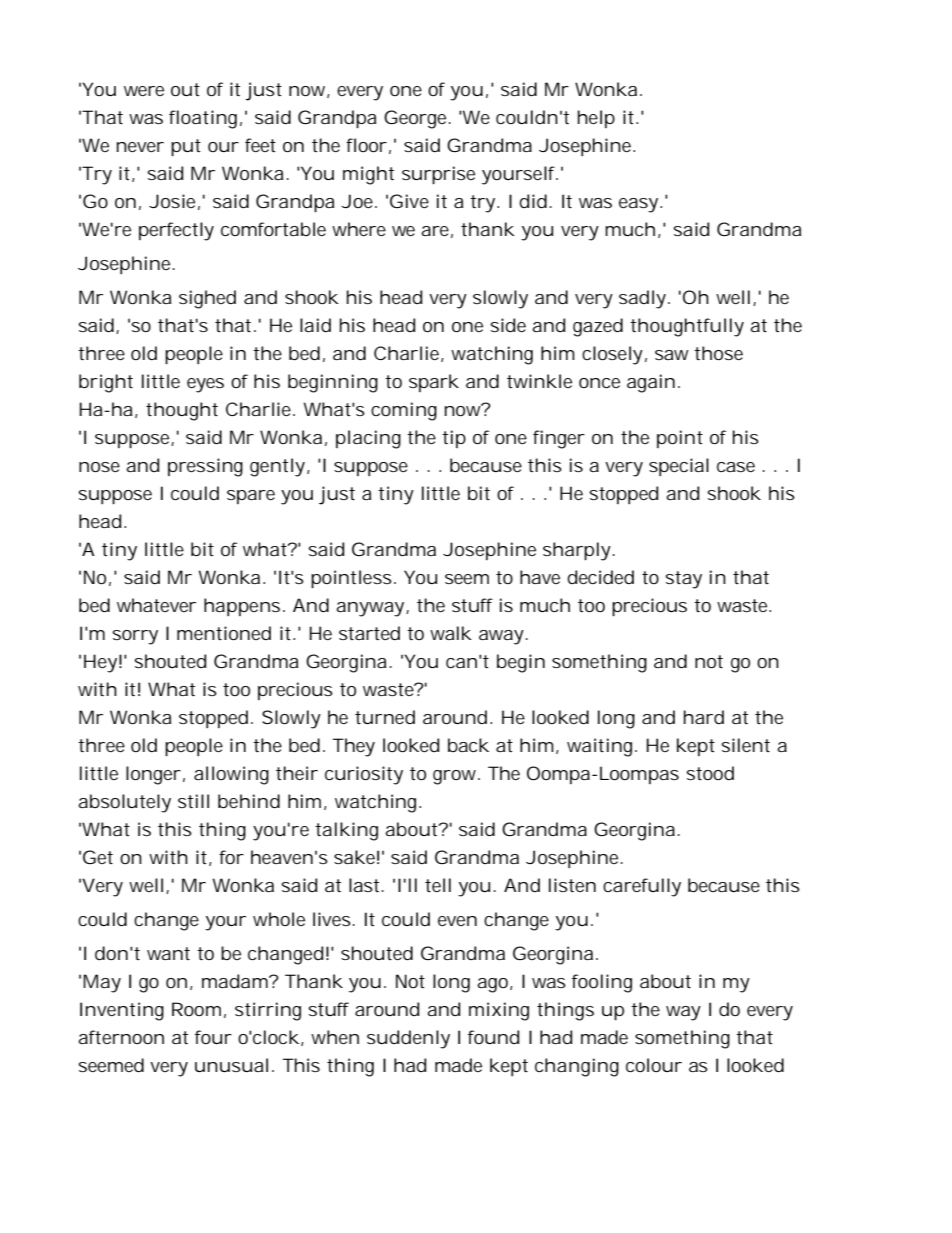 This screenshot has height=1233, width=952. What do you see at coordinates (596, 119) in the screenshot?
I see `help` at bounding box center [596, 119].
